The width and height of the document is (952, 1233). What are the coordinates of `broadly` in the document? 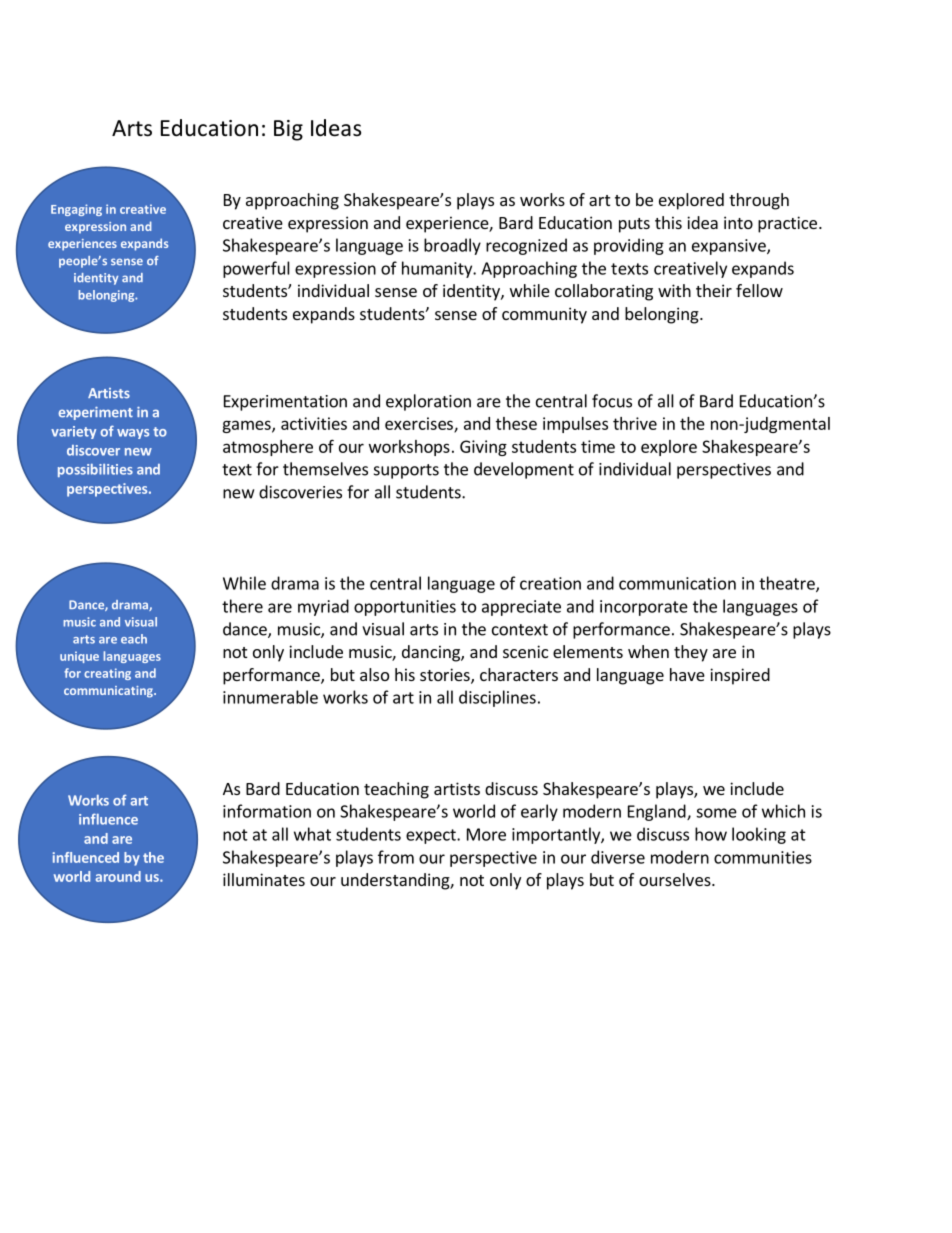 It's located at (452, 246).
